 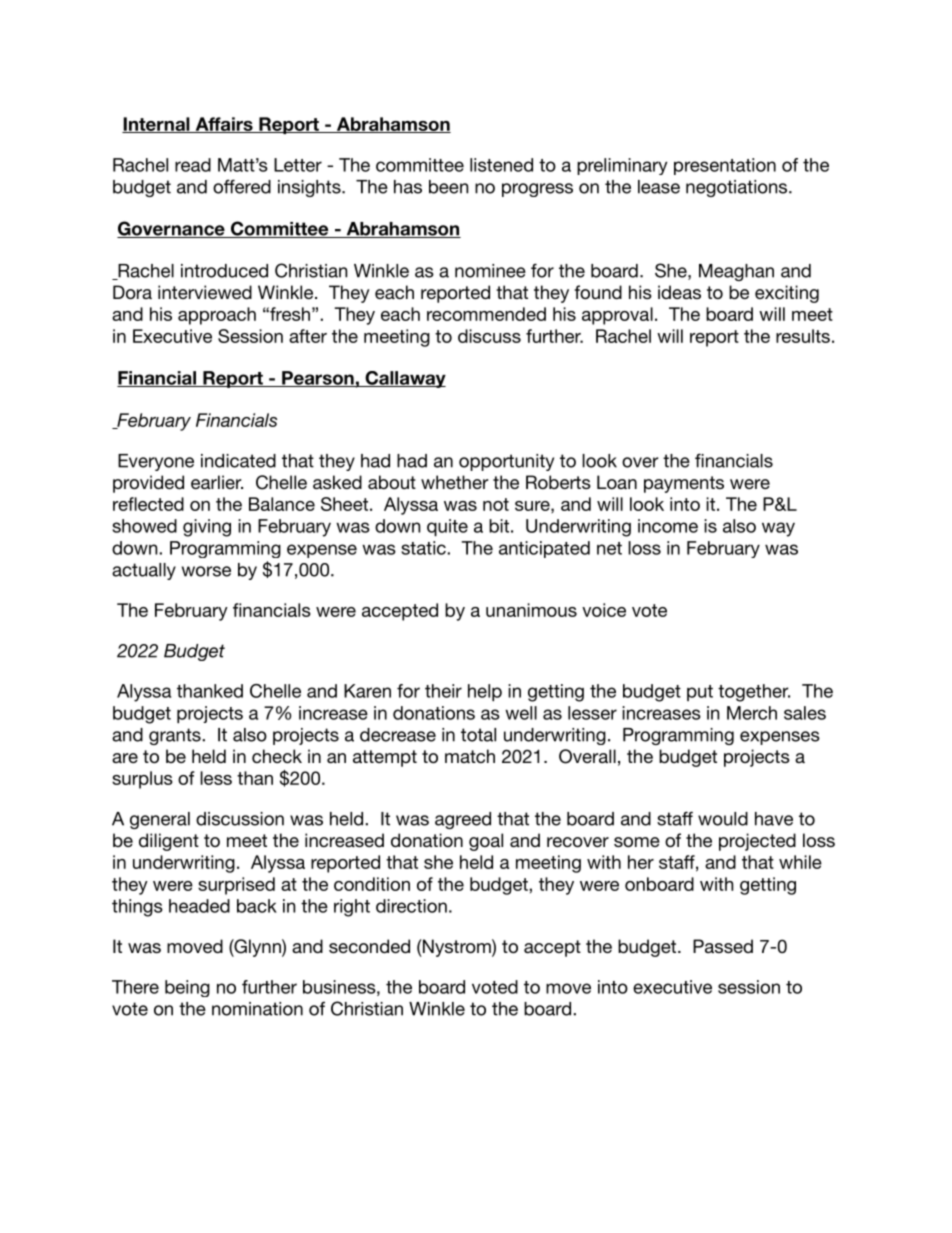 What do you see at coordinates (369, 946) in the image?
I see `seconded` at bounding box center [369, 946].
